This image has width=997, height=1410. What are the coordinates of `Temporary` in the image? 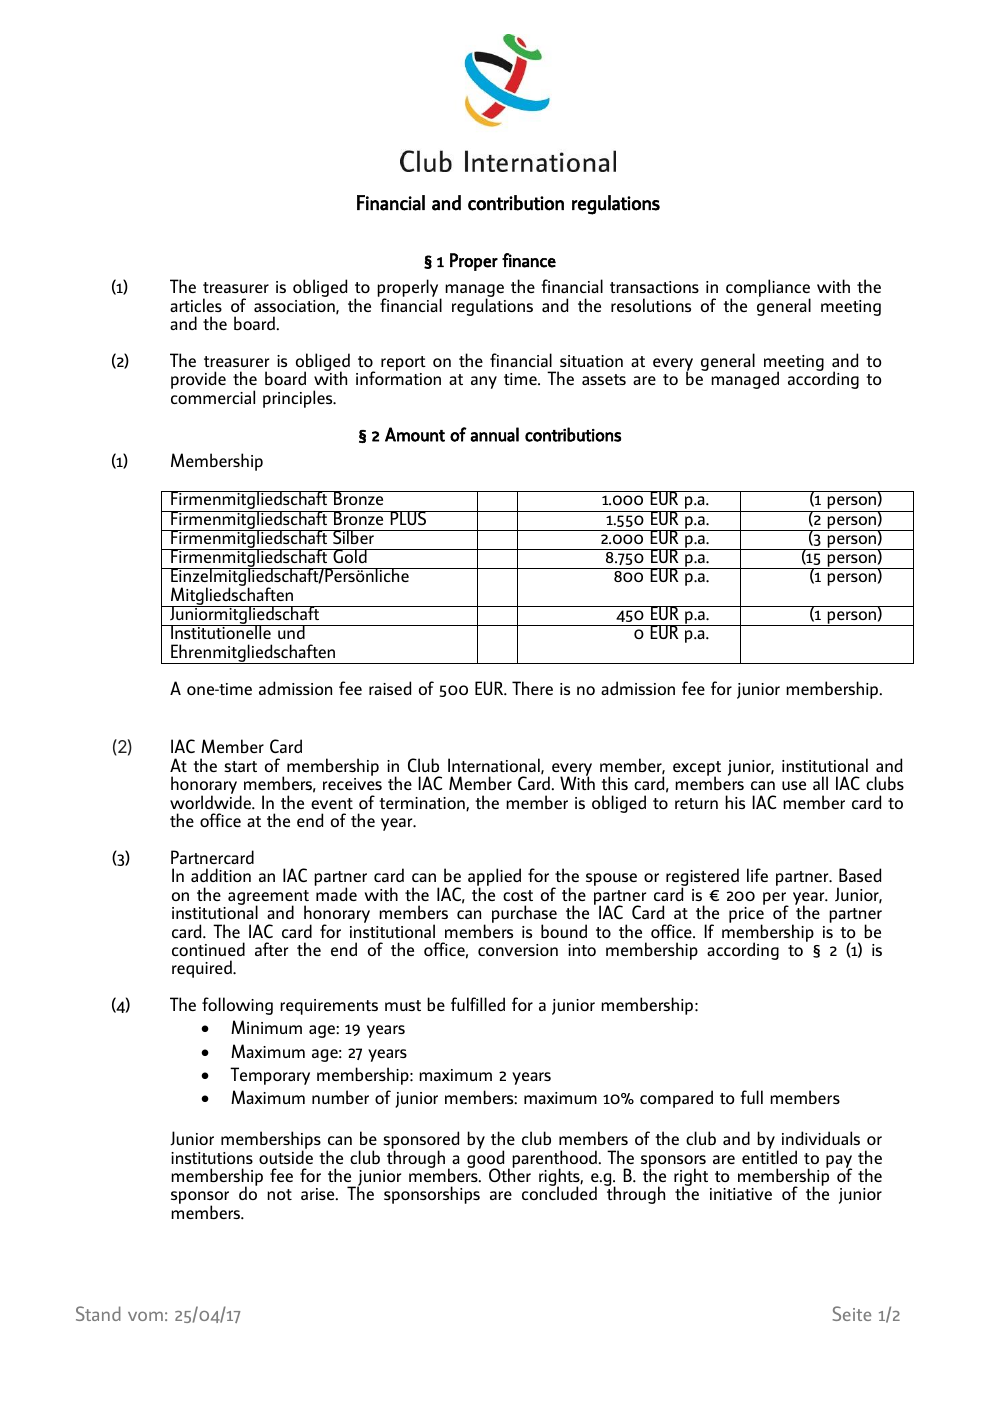 It's located at (270, 1076).
